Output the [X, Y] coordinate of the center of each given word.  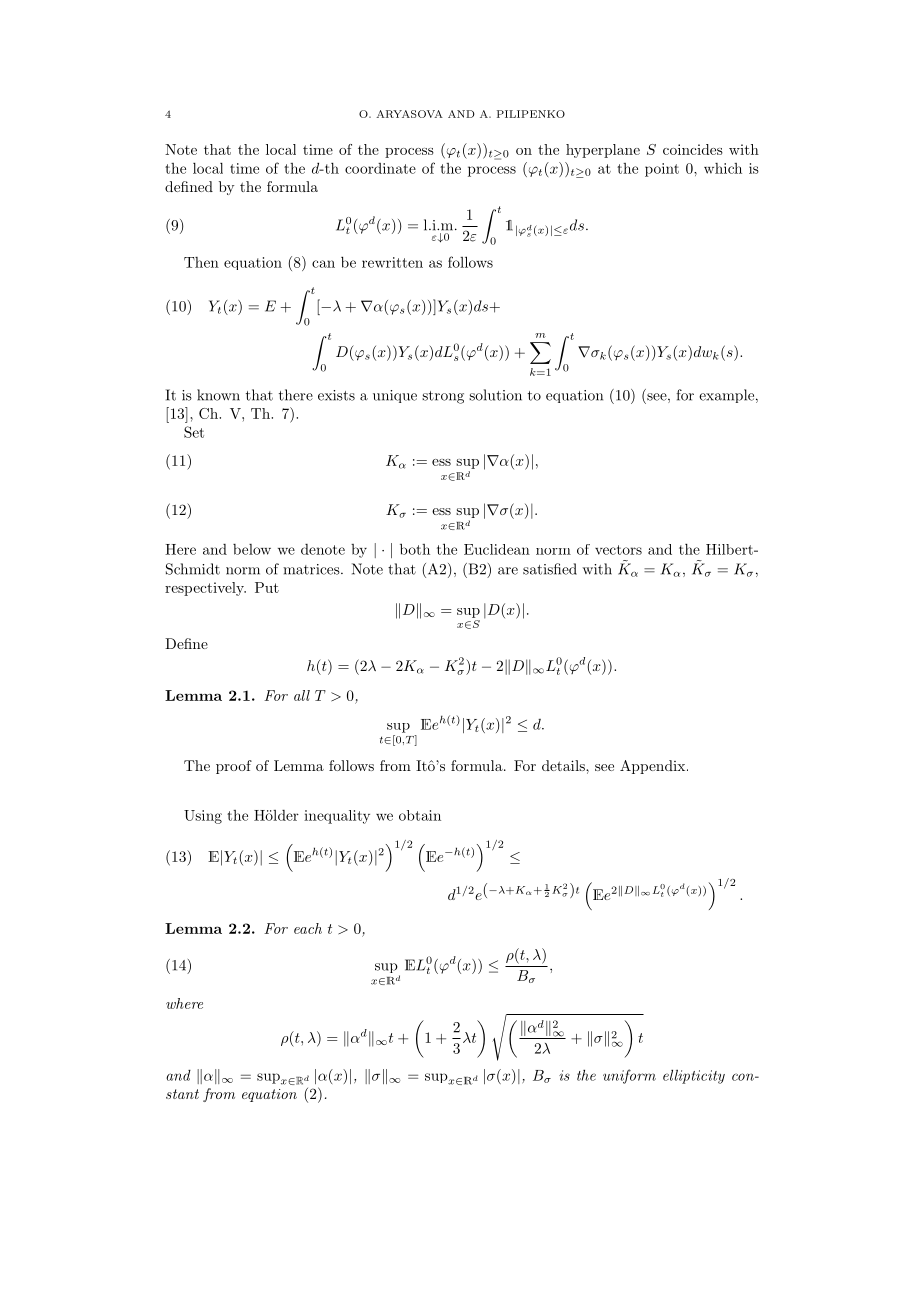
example [726, 396]
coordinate [380, 168]
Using [203, 817]
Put [267, 587]
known [218, 395]
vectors [618, 550]
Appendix [652, 767]
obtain [420, 815]
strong [443, 397]
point [662, 170]
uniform [629, 1076]
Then [201, 262]
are [508, 571]
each [308, 928]
